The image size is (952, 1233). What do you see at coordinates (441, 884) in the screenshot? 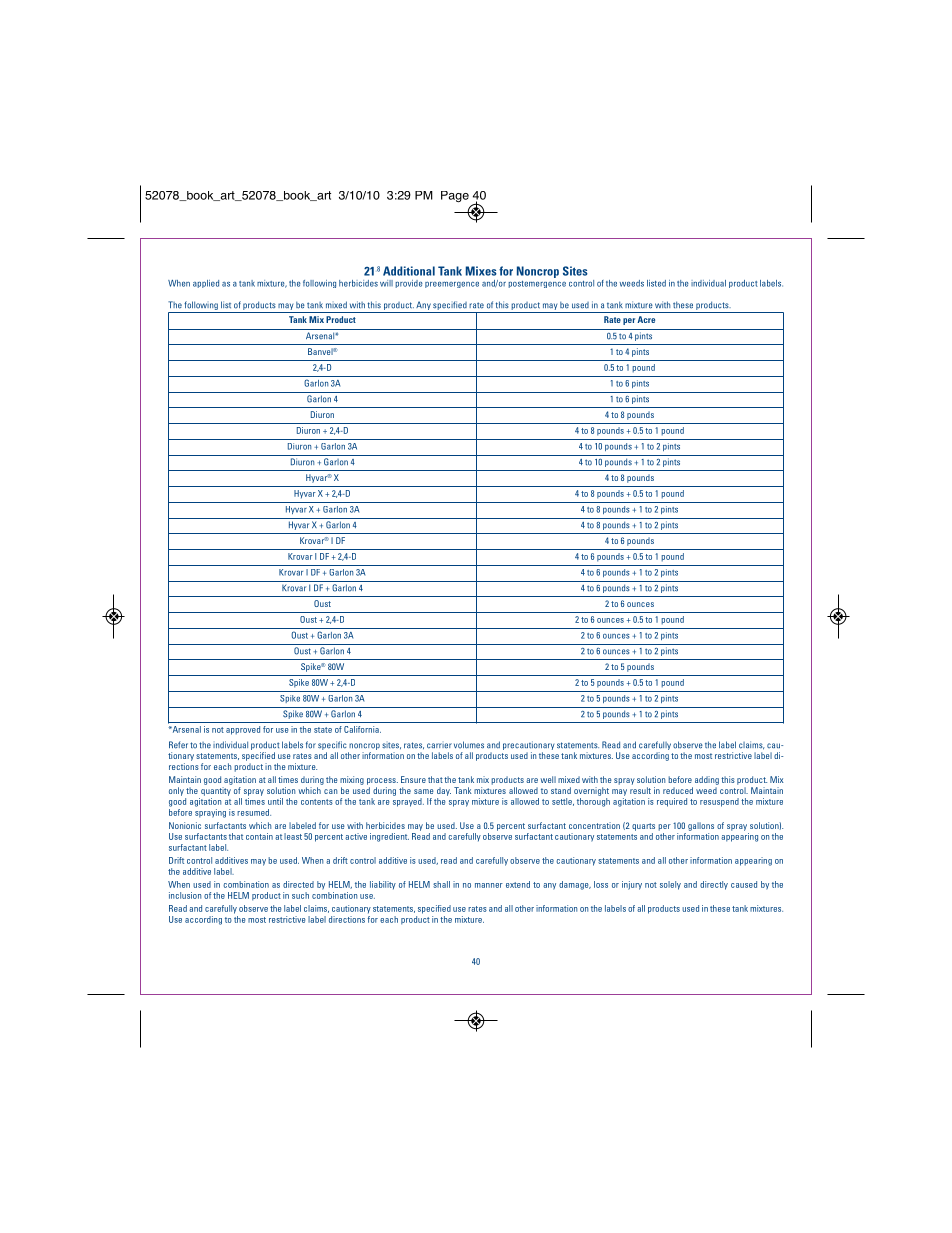
I see `shall` at bounding box center [441, 884].
